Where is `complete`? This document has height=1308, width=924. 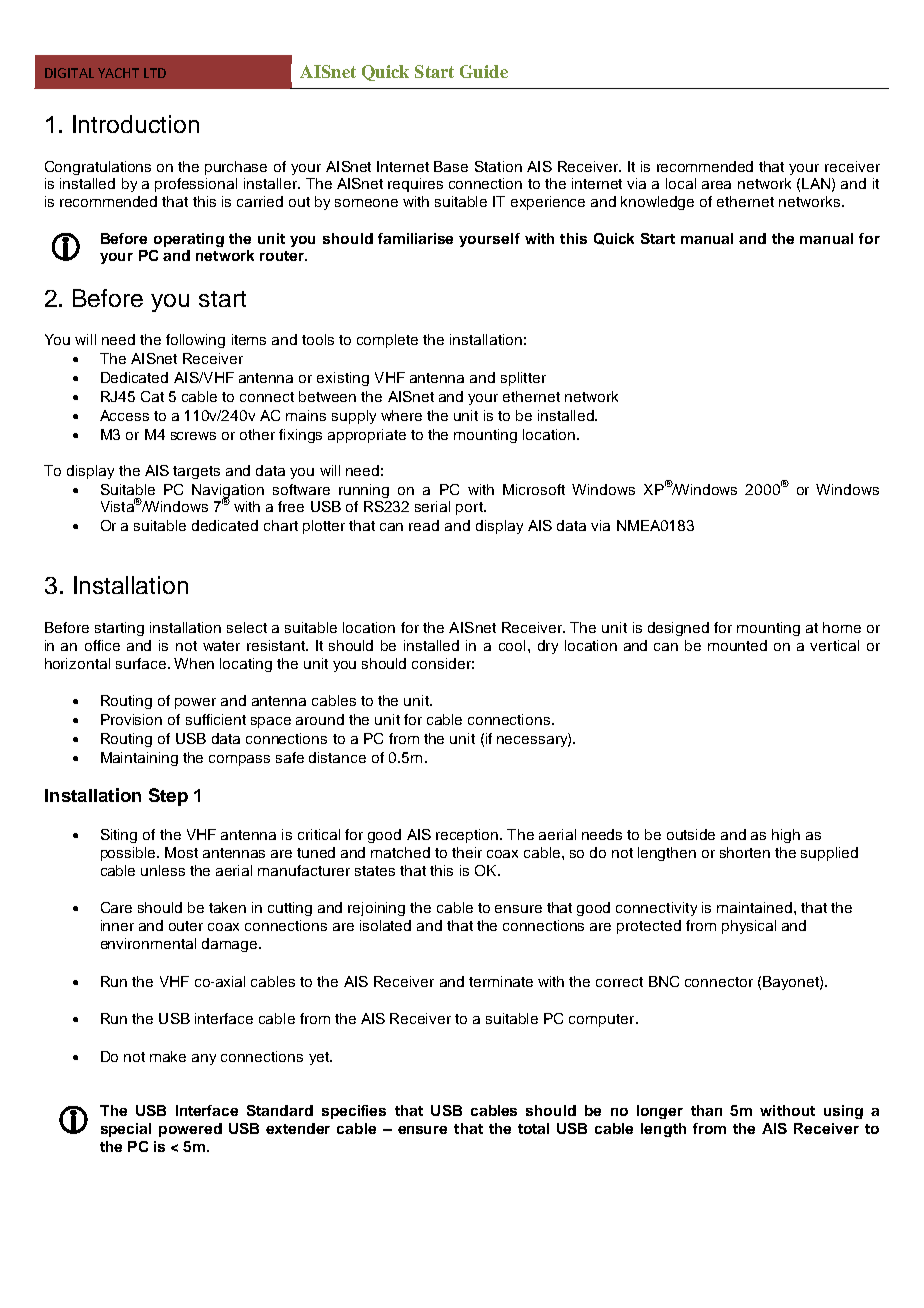
complete is located at coordinates (387, 341).
